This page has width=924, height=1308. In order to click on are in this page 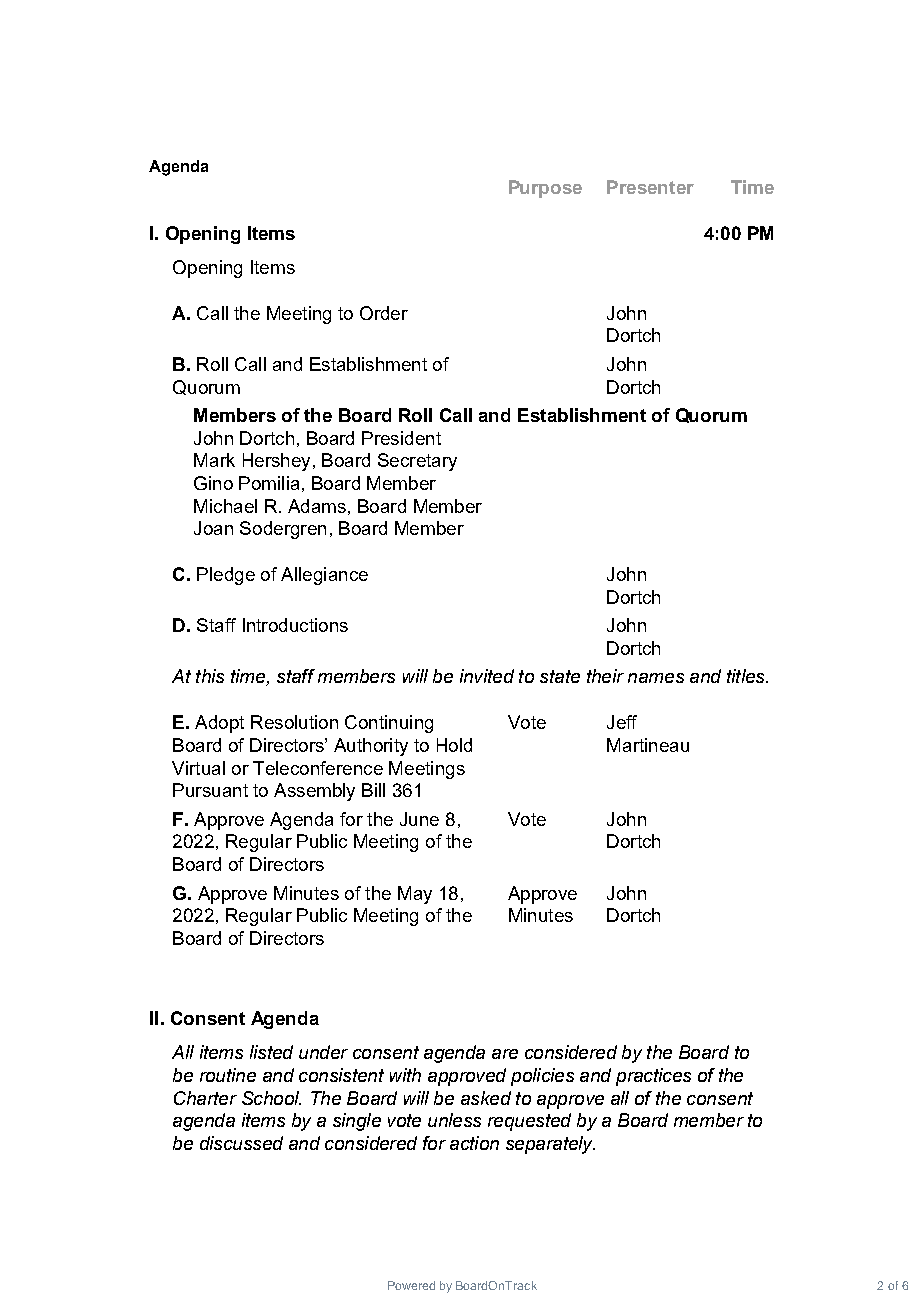, I will do `click(505, 1054)`.
